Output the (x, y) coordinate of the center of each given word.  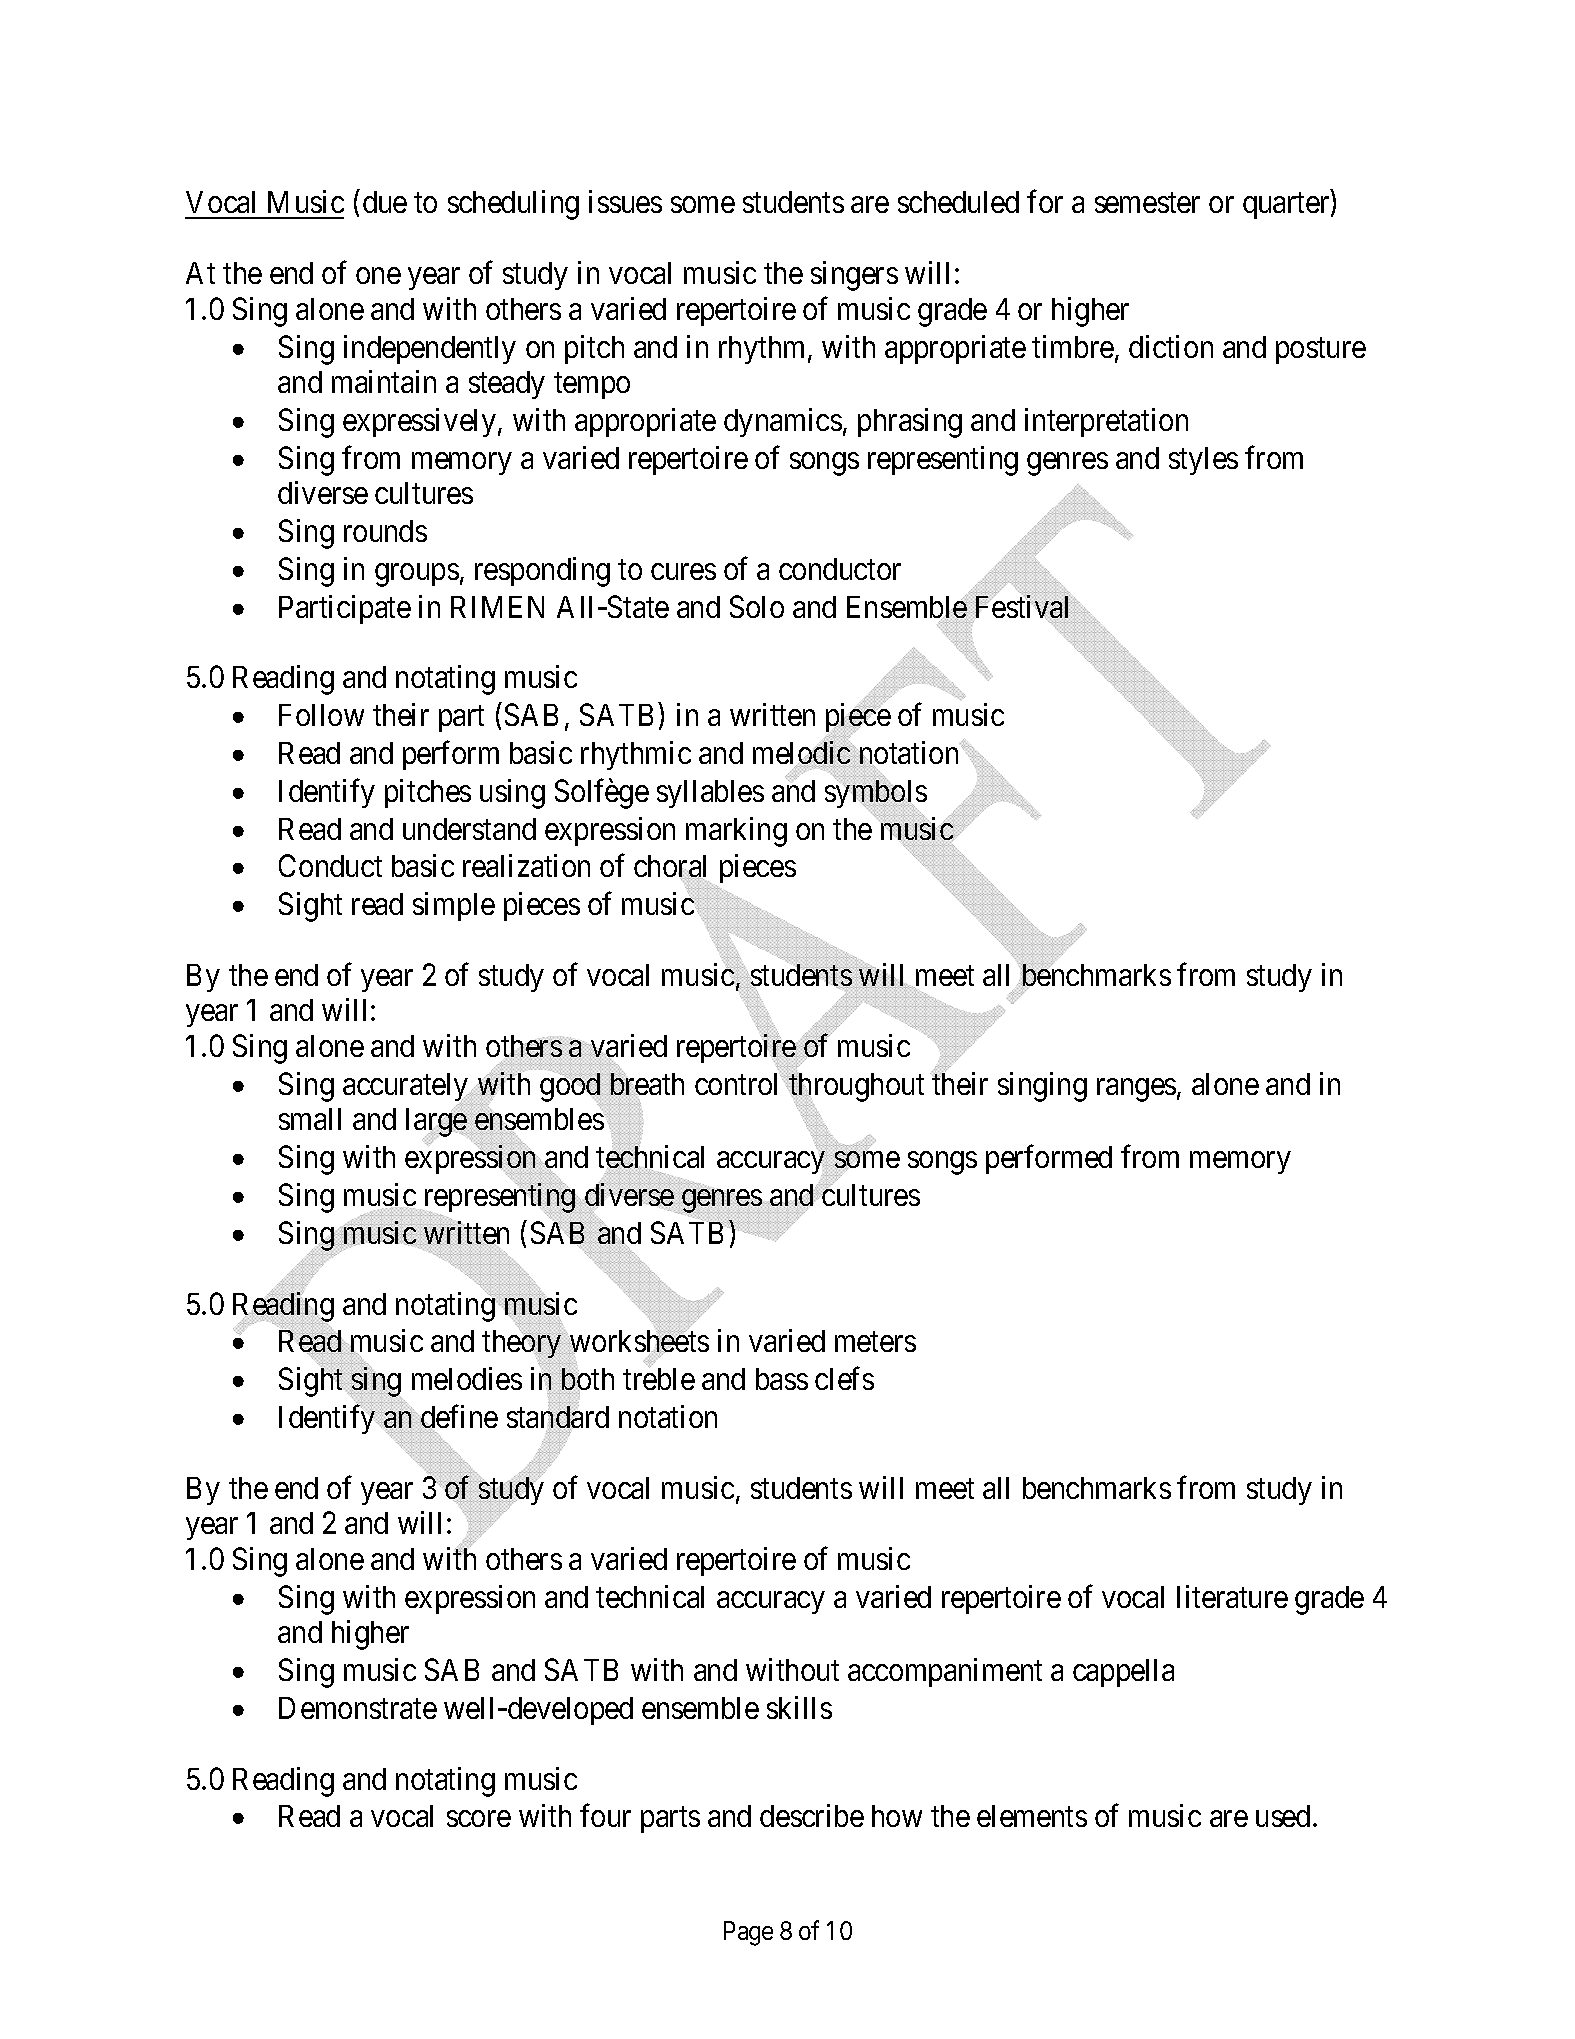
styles (1203, 461)
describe (812, 1815)
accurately (407, 1089)
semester (1147, 203)
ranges (1136, 1090)
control (739, 1084)
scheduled (958, 202)
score (479, 1819)
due (385, 202)
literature (1232, 1596)
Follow (321, 715)
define (459, 1417)
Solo (757, 606)
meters (875, 1342)
